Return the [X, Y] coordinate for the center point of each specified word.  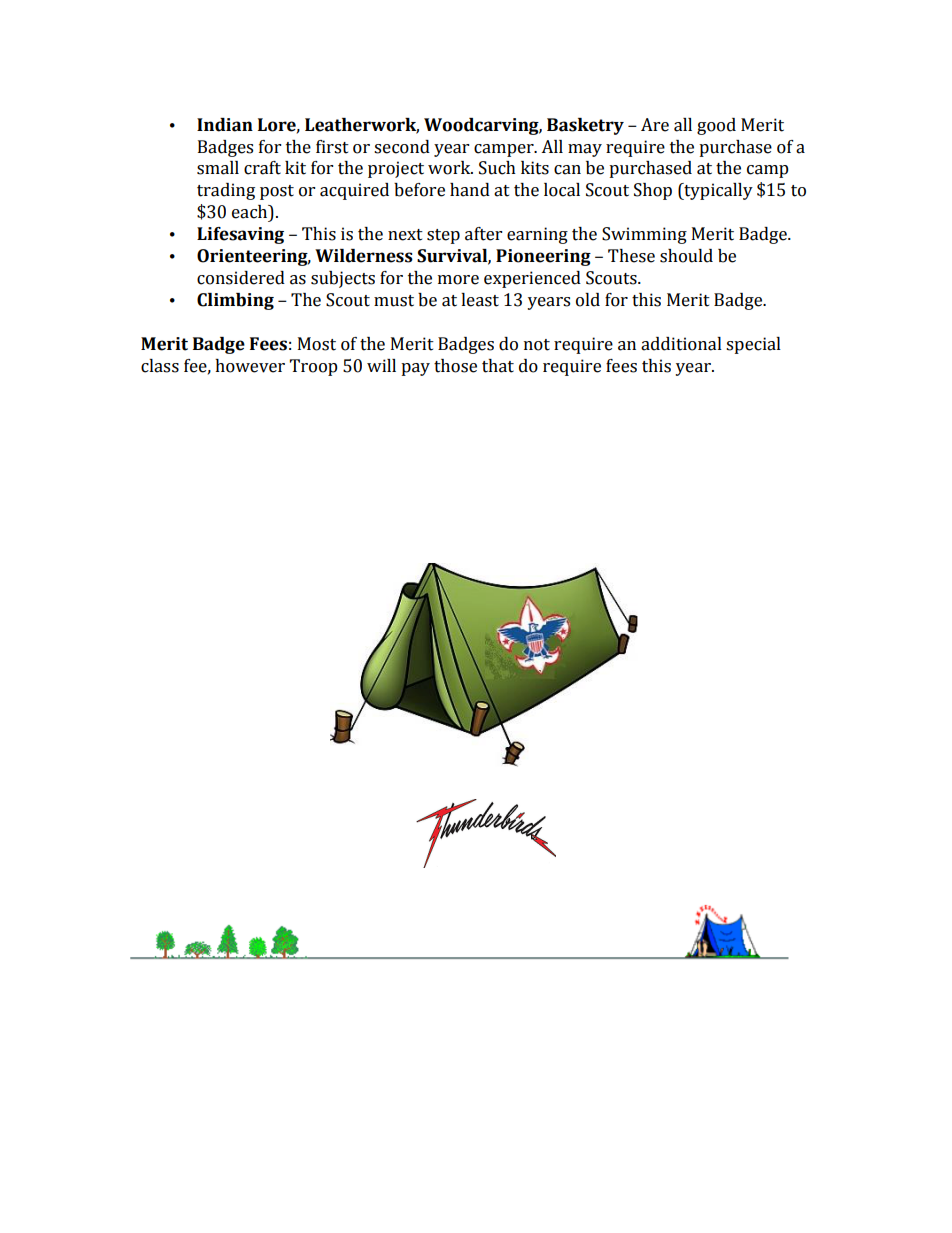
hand [470, 190]
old [588, 300]
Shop [653, 191]
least [480, 300]
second [402, 147]
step [443, 236]
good [716, 126]
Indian [225, 125]
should [686, 256]
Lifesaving [240, 235]
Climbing [235, 301]
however [250, 366]
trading [226, 191]
